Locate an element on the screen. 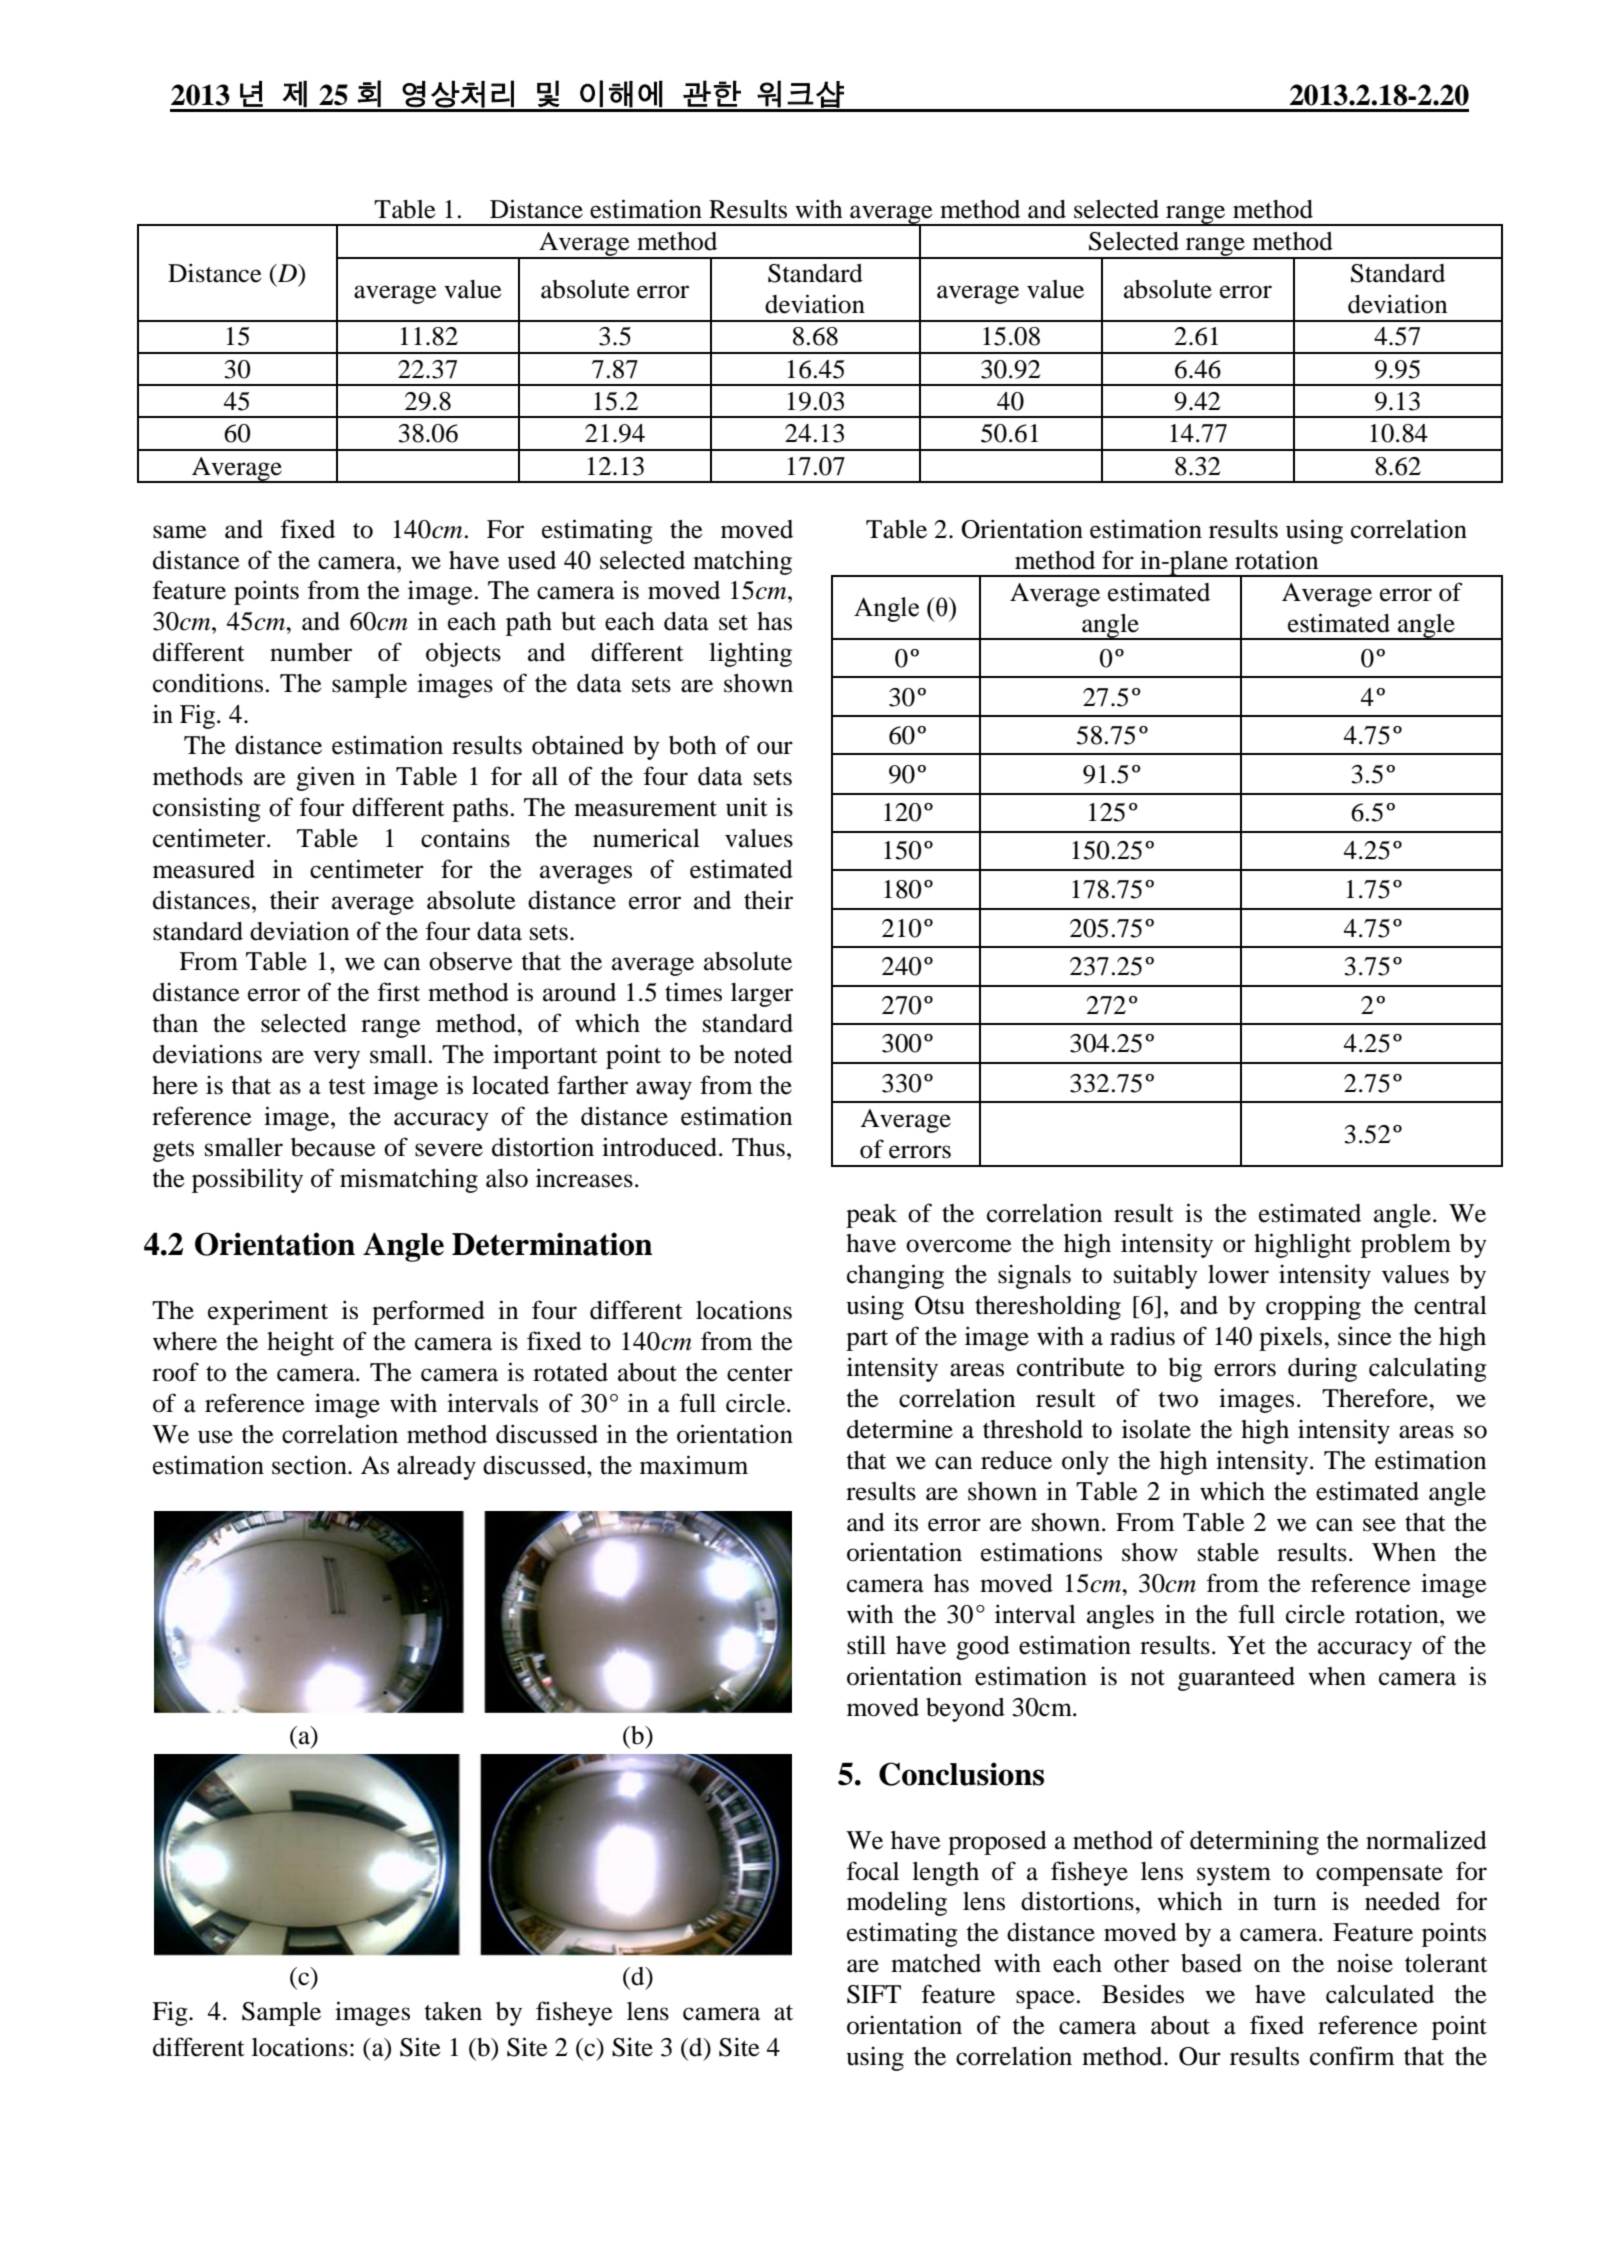 The height and width of the screenshot is (2264, 1602). number is located at coordinates (311, 652).
